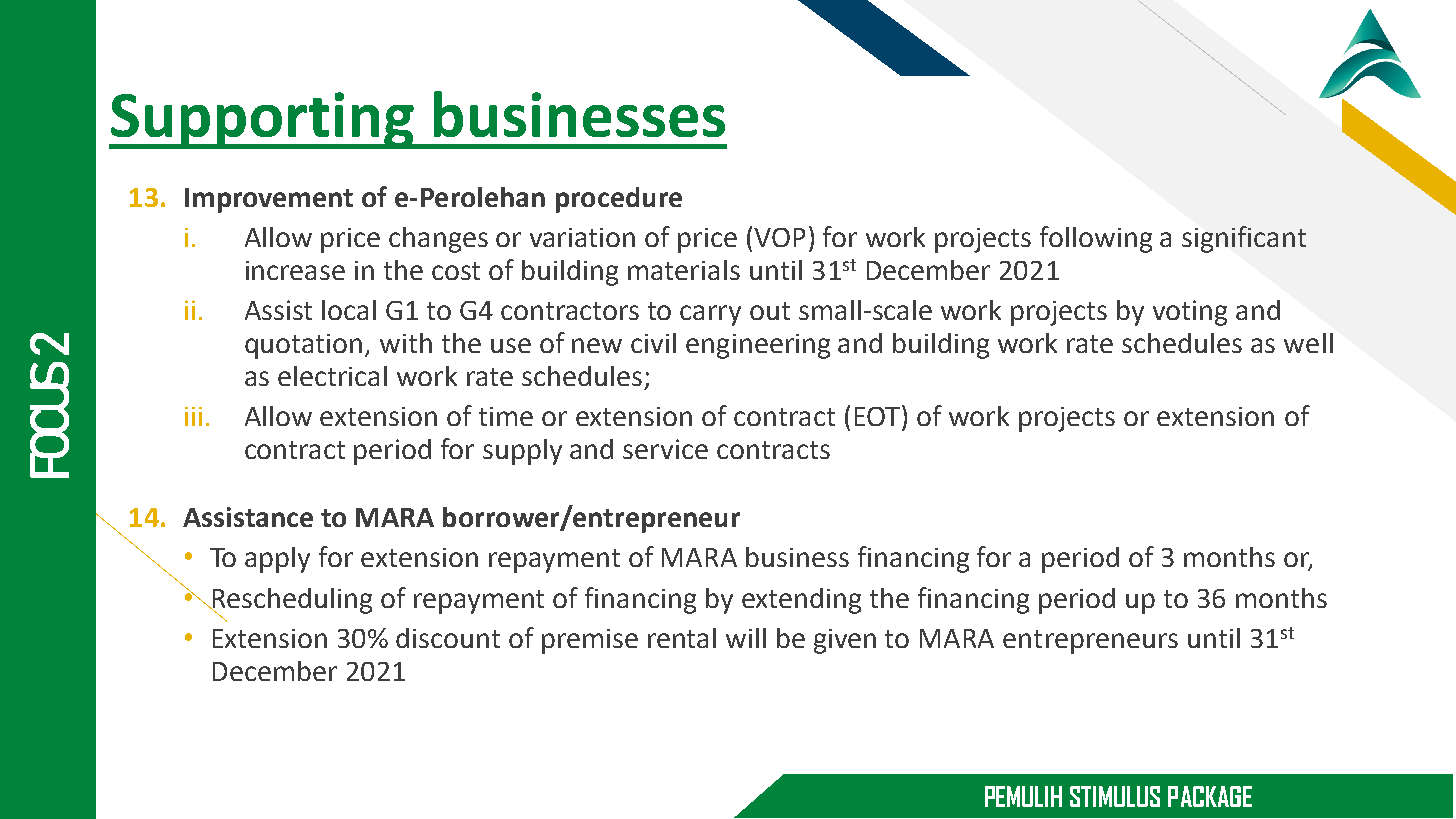  I want to click on materials, so click(684, 270).
